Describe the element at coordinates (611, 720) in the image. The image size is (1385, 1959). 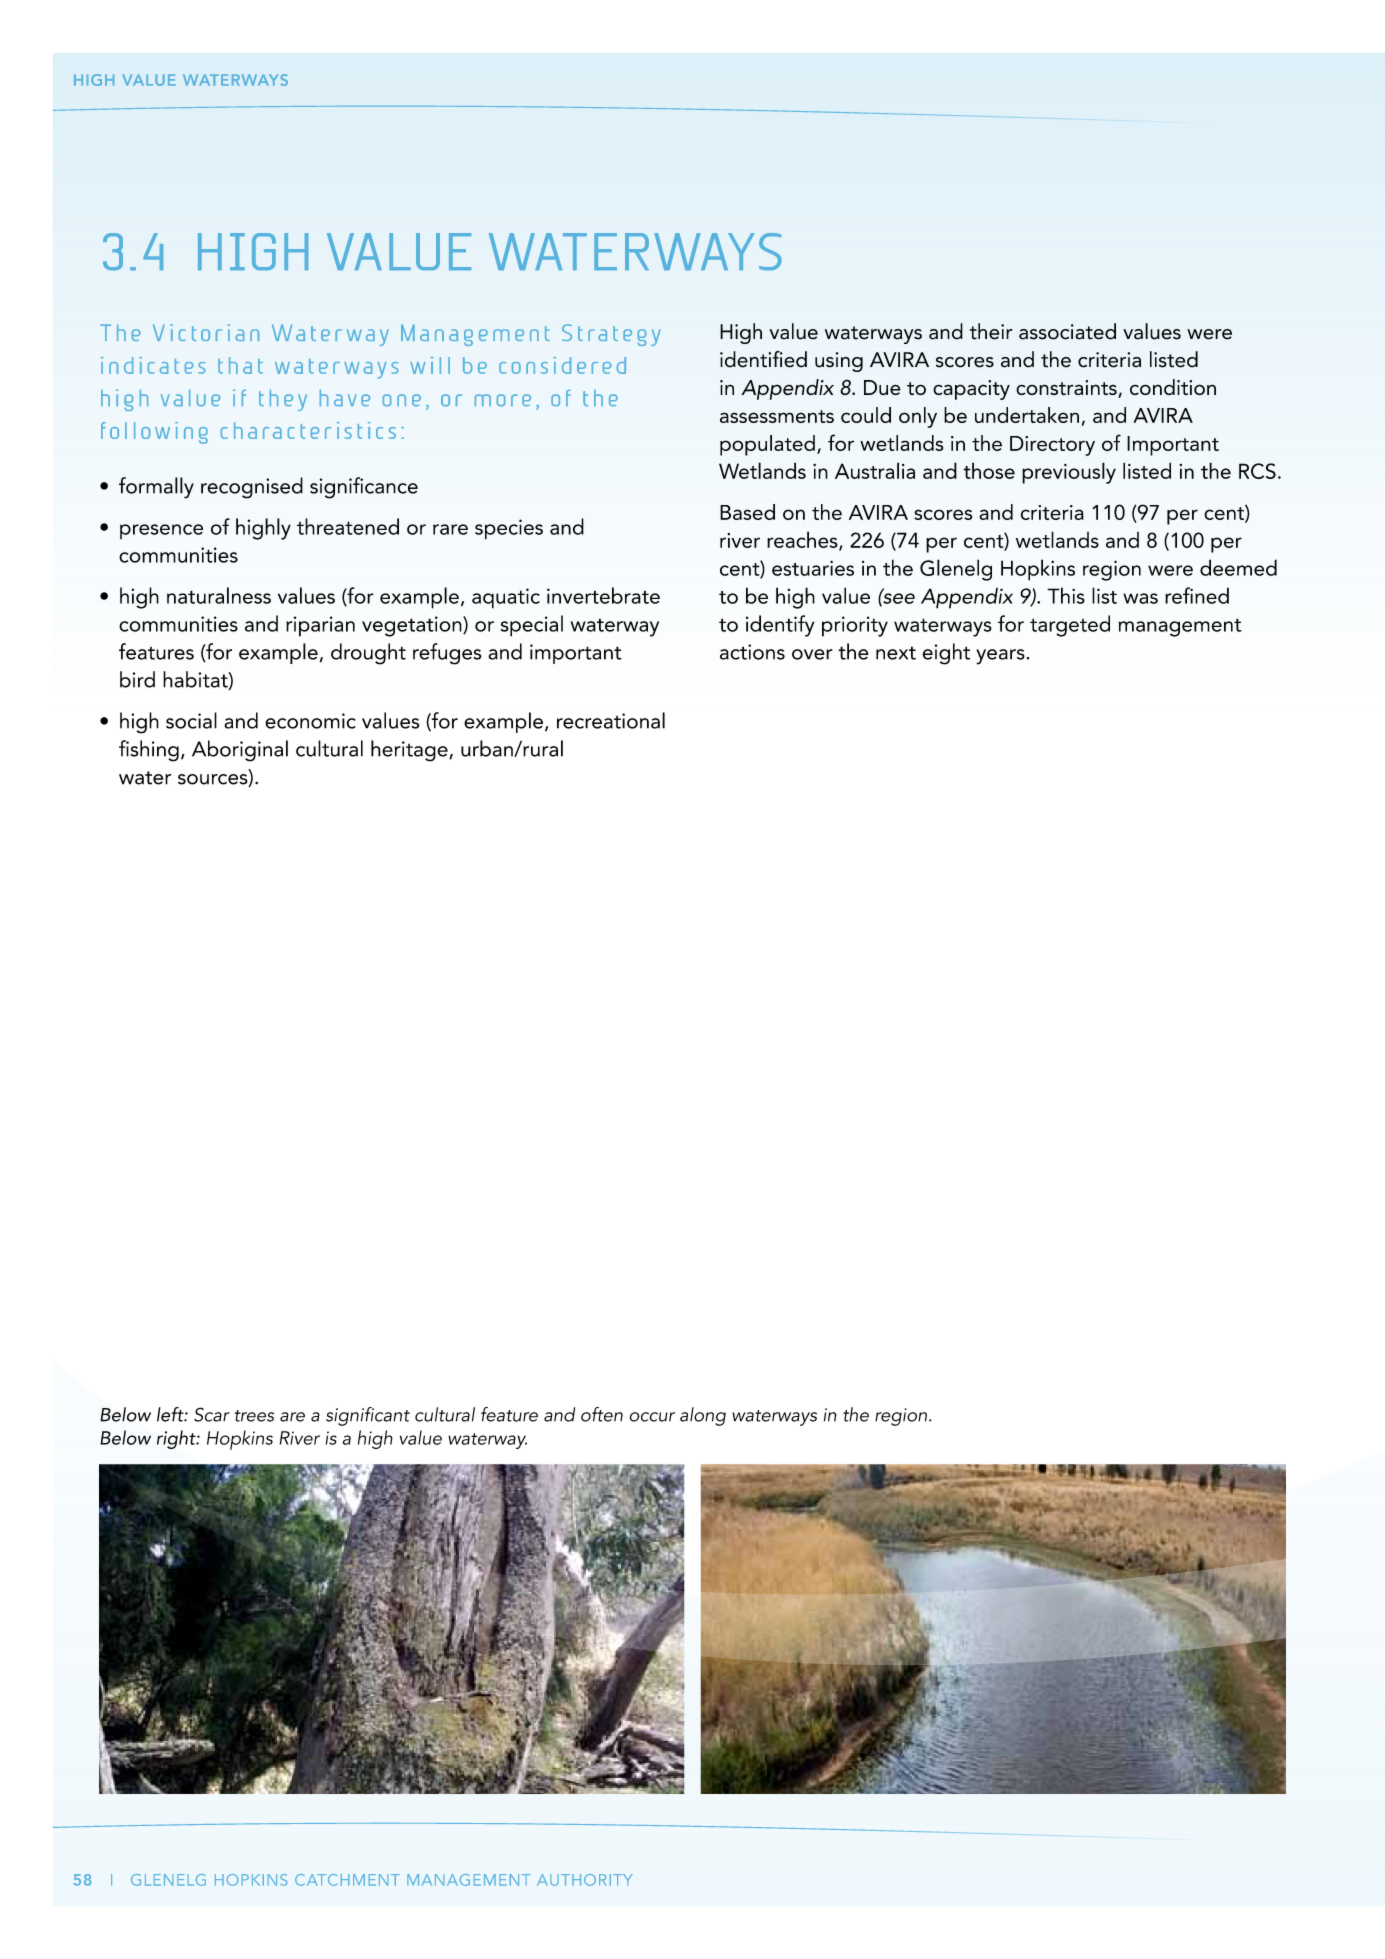
I see `recreational` at that location.
